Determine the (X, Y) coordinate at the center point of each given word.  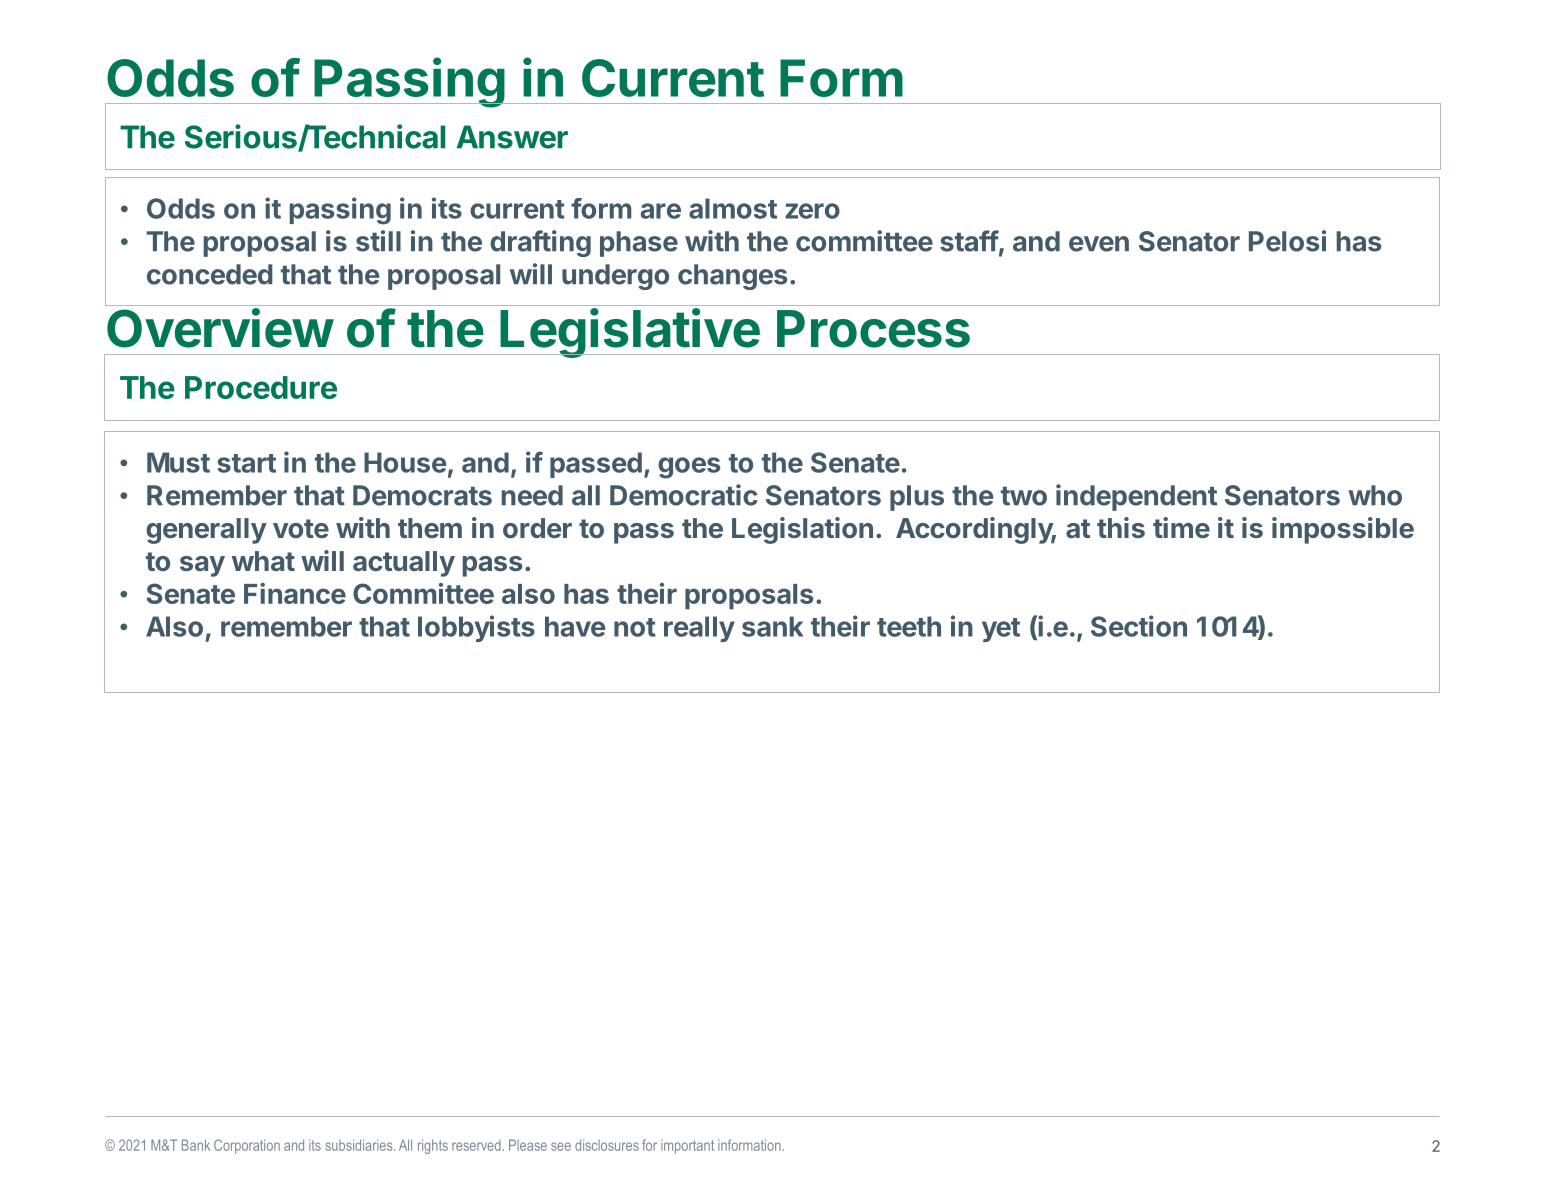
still (378, 241)
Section (1139, 626)
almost (733, 208)
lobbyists (476, 628)
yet (1001, 630)
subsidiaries (360, 1145)
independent (1136, 497)
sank (773, 626)
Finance (295, 593)
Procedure (261, 387)
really (699, 629)
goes (689, 468)
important (687, 1147)
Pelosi (1287, 241)
